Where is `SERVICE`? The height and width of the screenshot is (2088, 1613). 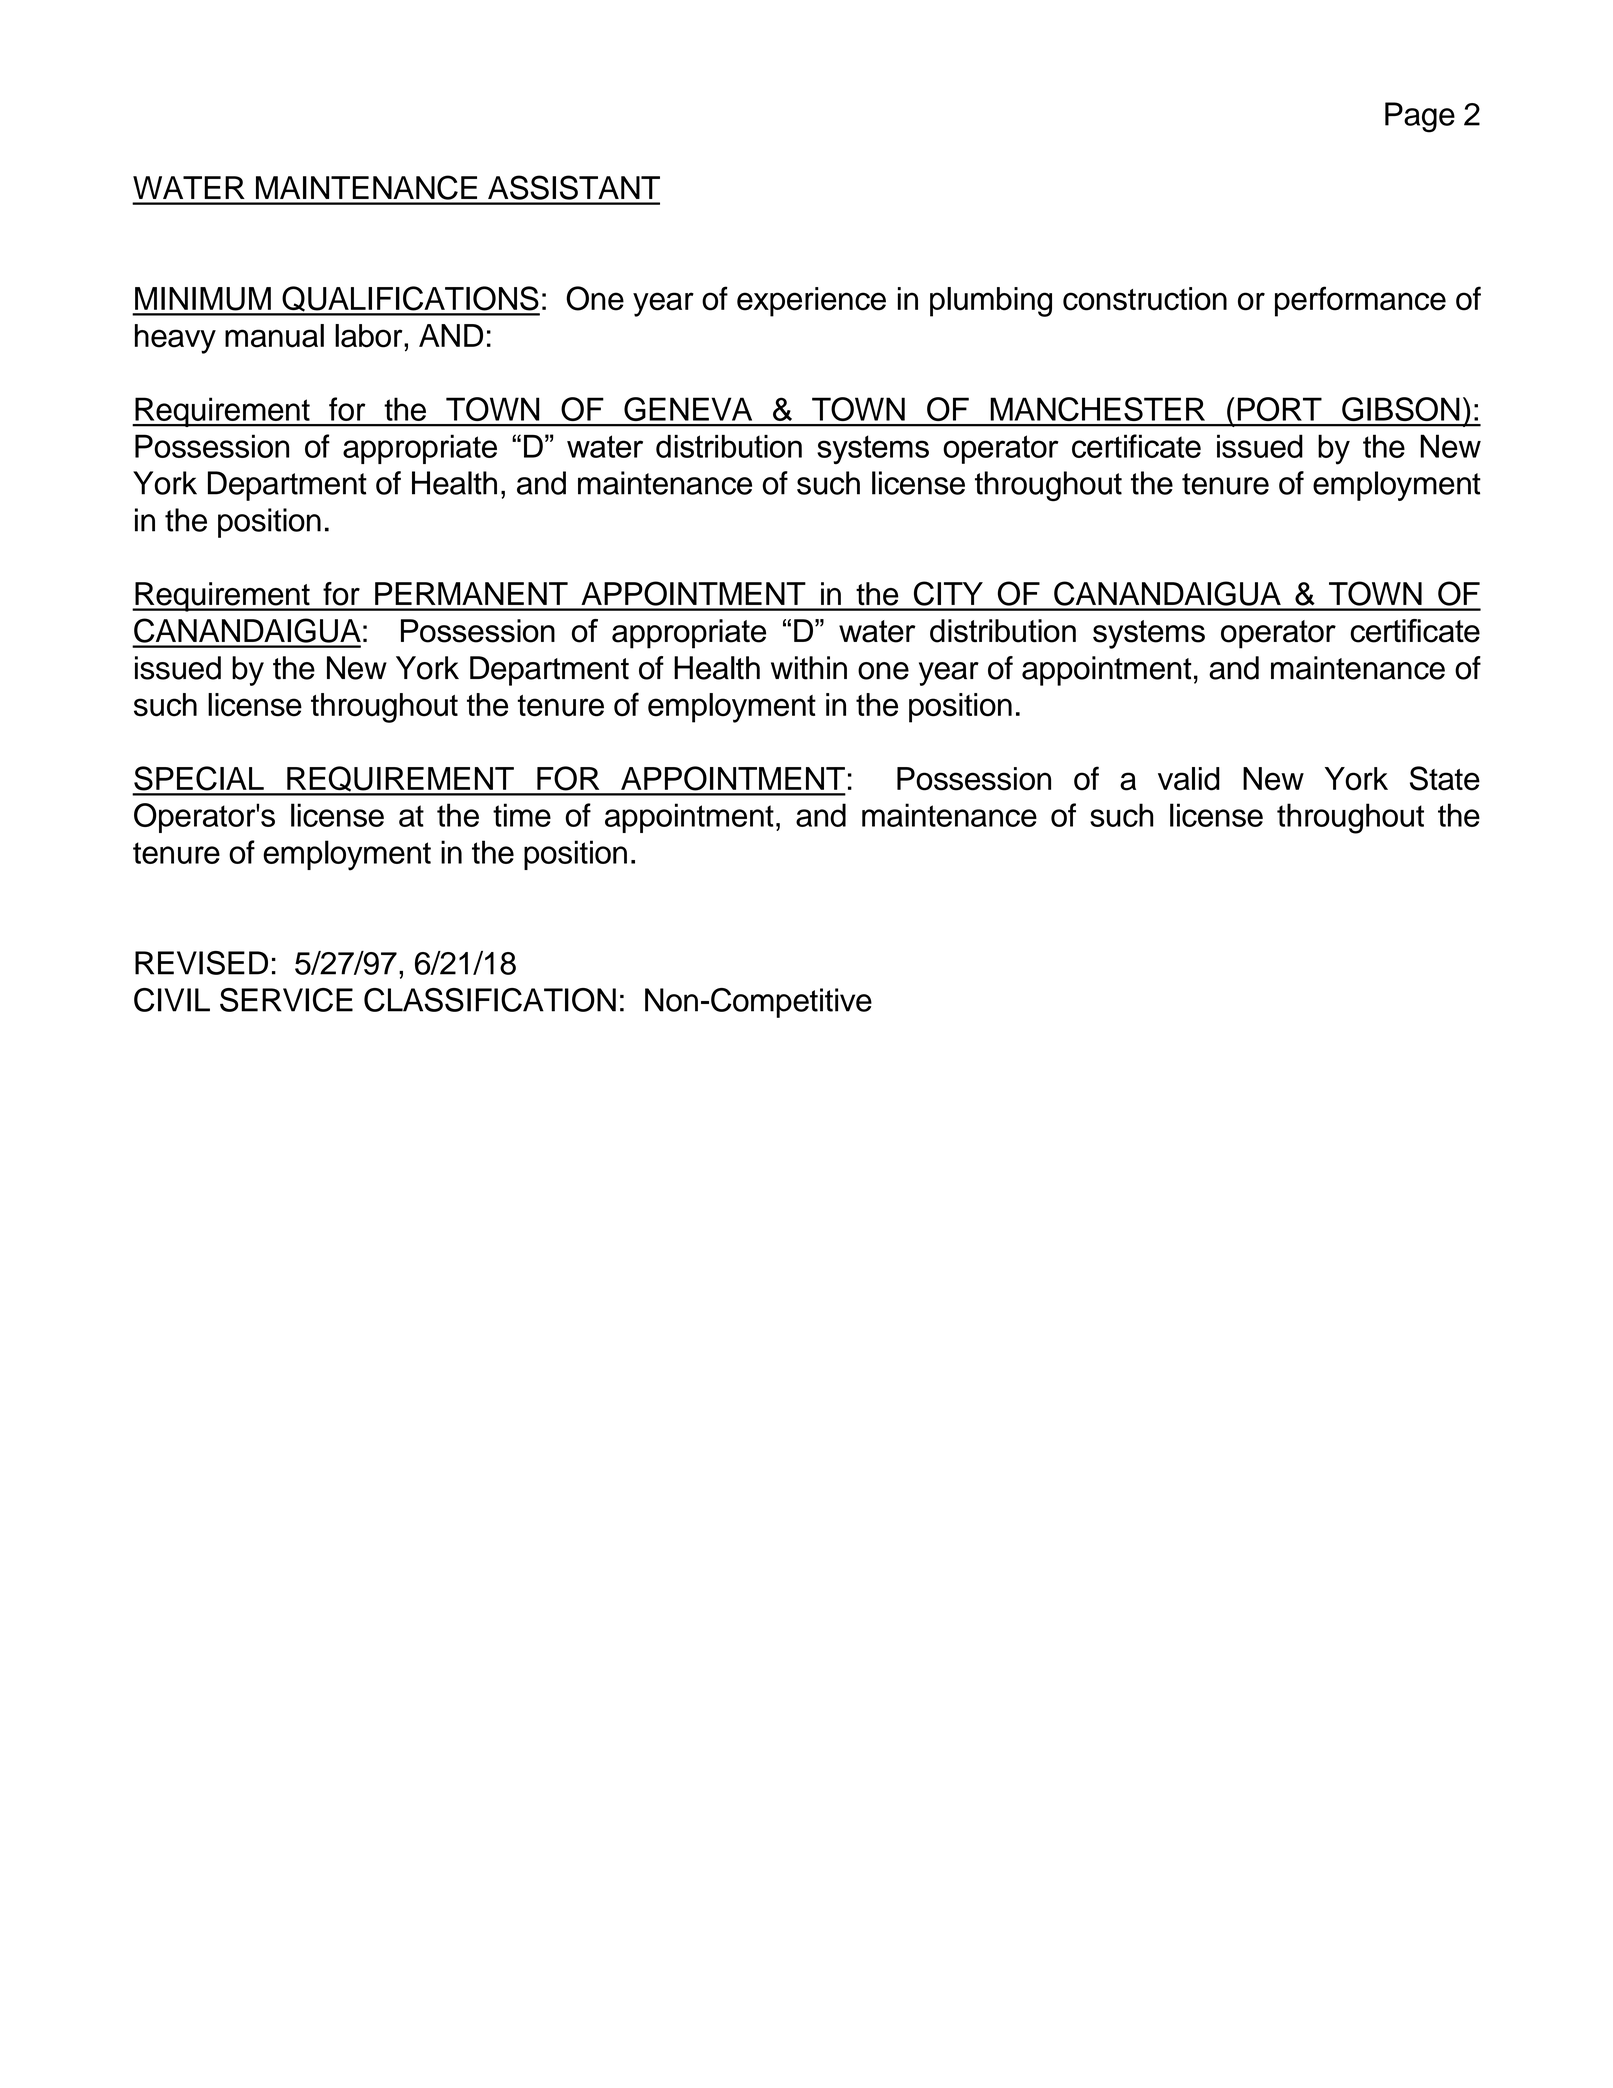
SERVICE is located at coordinates (286, 1000).
